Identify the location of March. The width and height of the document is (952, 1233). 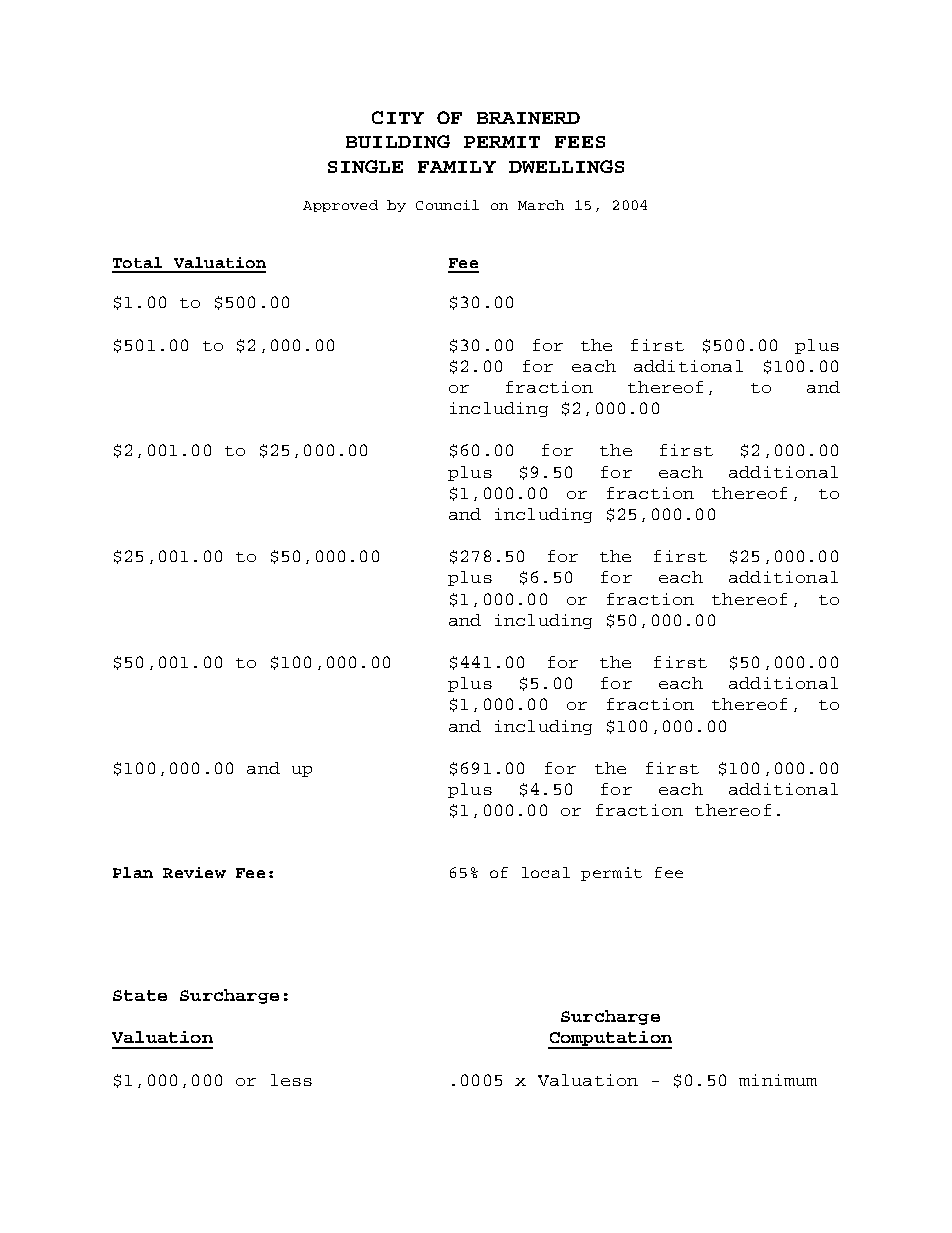
(541, 205).
